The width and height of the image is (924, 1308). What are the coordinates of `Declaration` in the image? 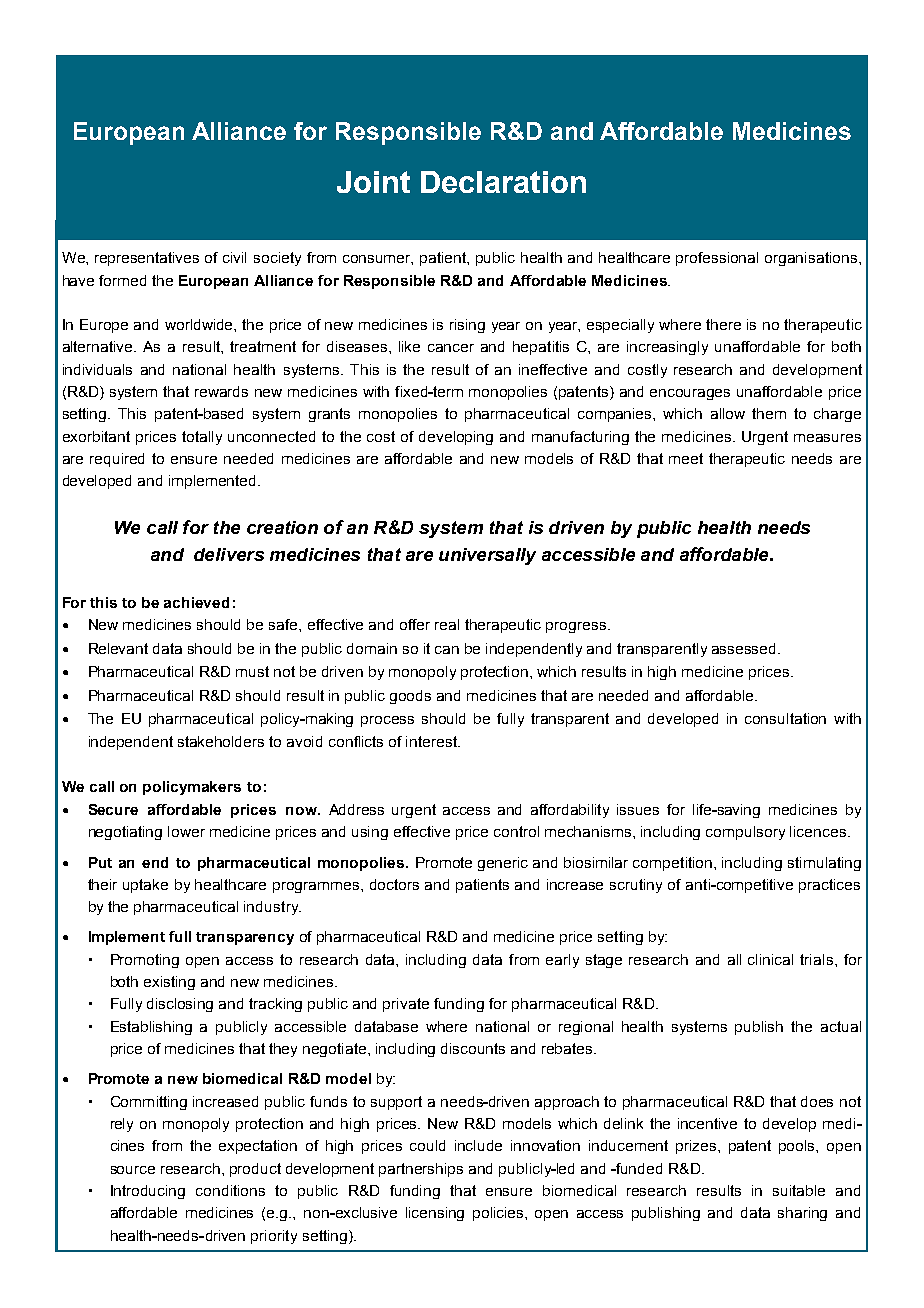 It's located at (503, 182).
